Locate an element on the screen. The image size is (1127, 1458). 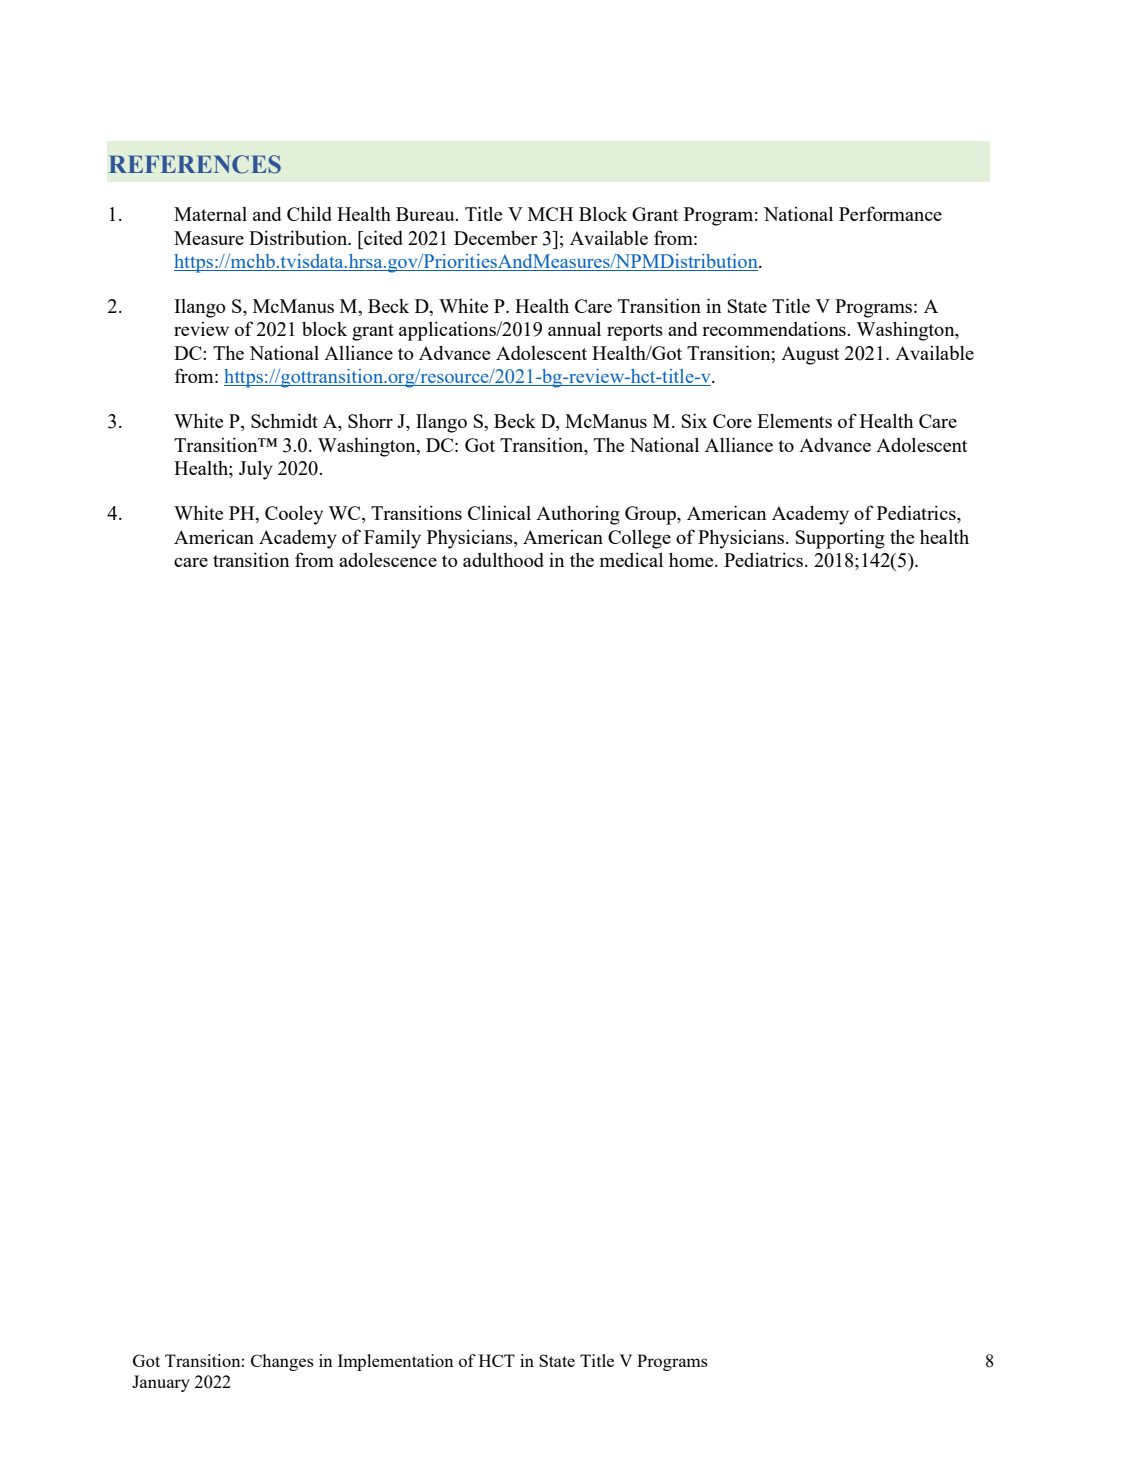
Implementation is located at coordinates (395, 1362).
